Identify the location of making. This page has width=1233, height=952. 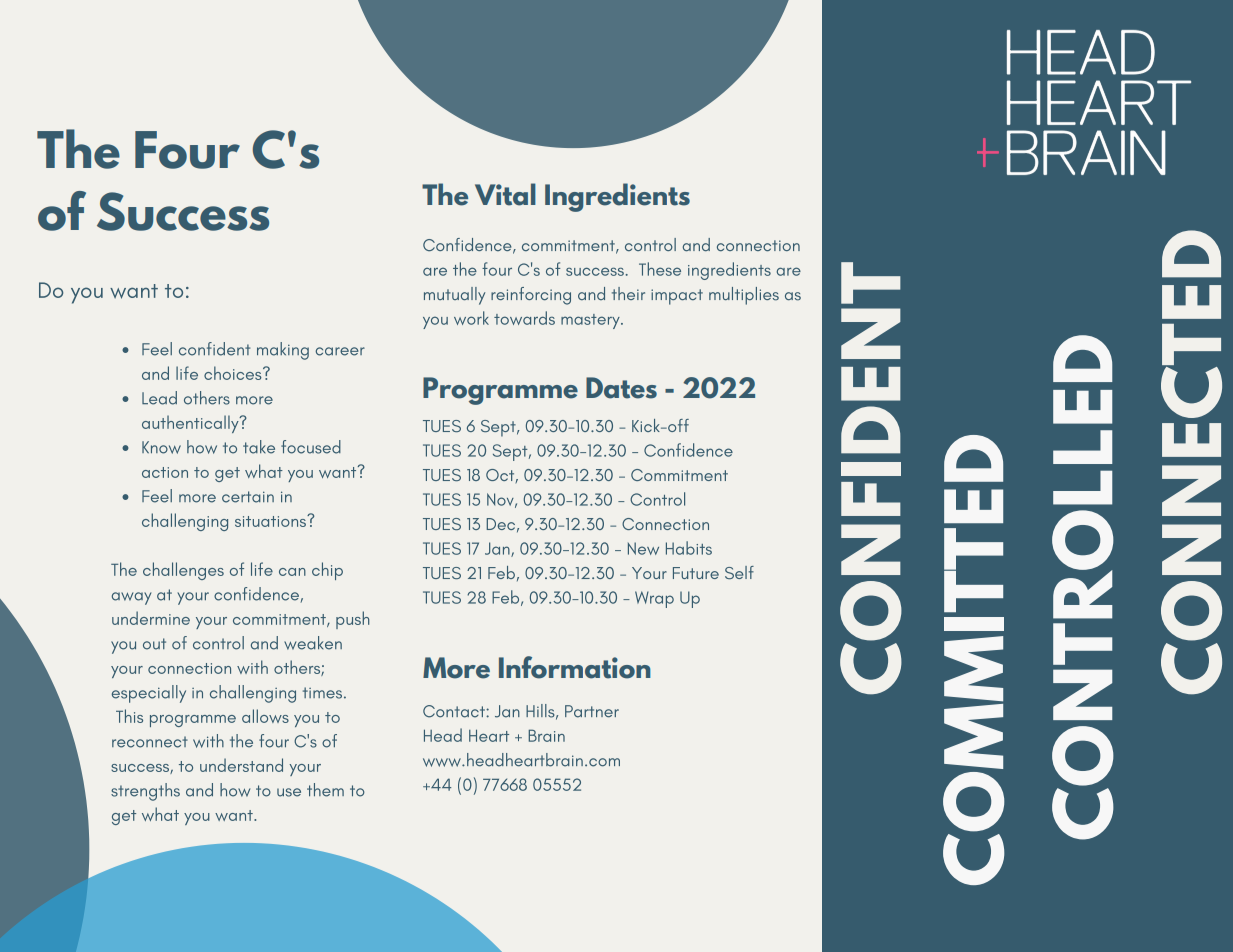
(283, 351).
